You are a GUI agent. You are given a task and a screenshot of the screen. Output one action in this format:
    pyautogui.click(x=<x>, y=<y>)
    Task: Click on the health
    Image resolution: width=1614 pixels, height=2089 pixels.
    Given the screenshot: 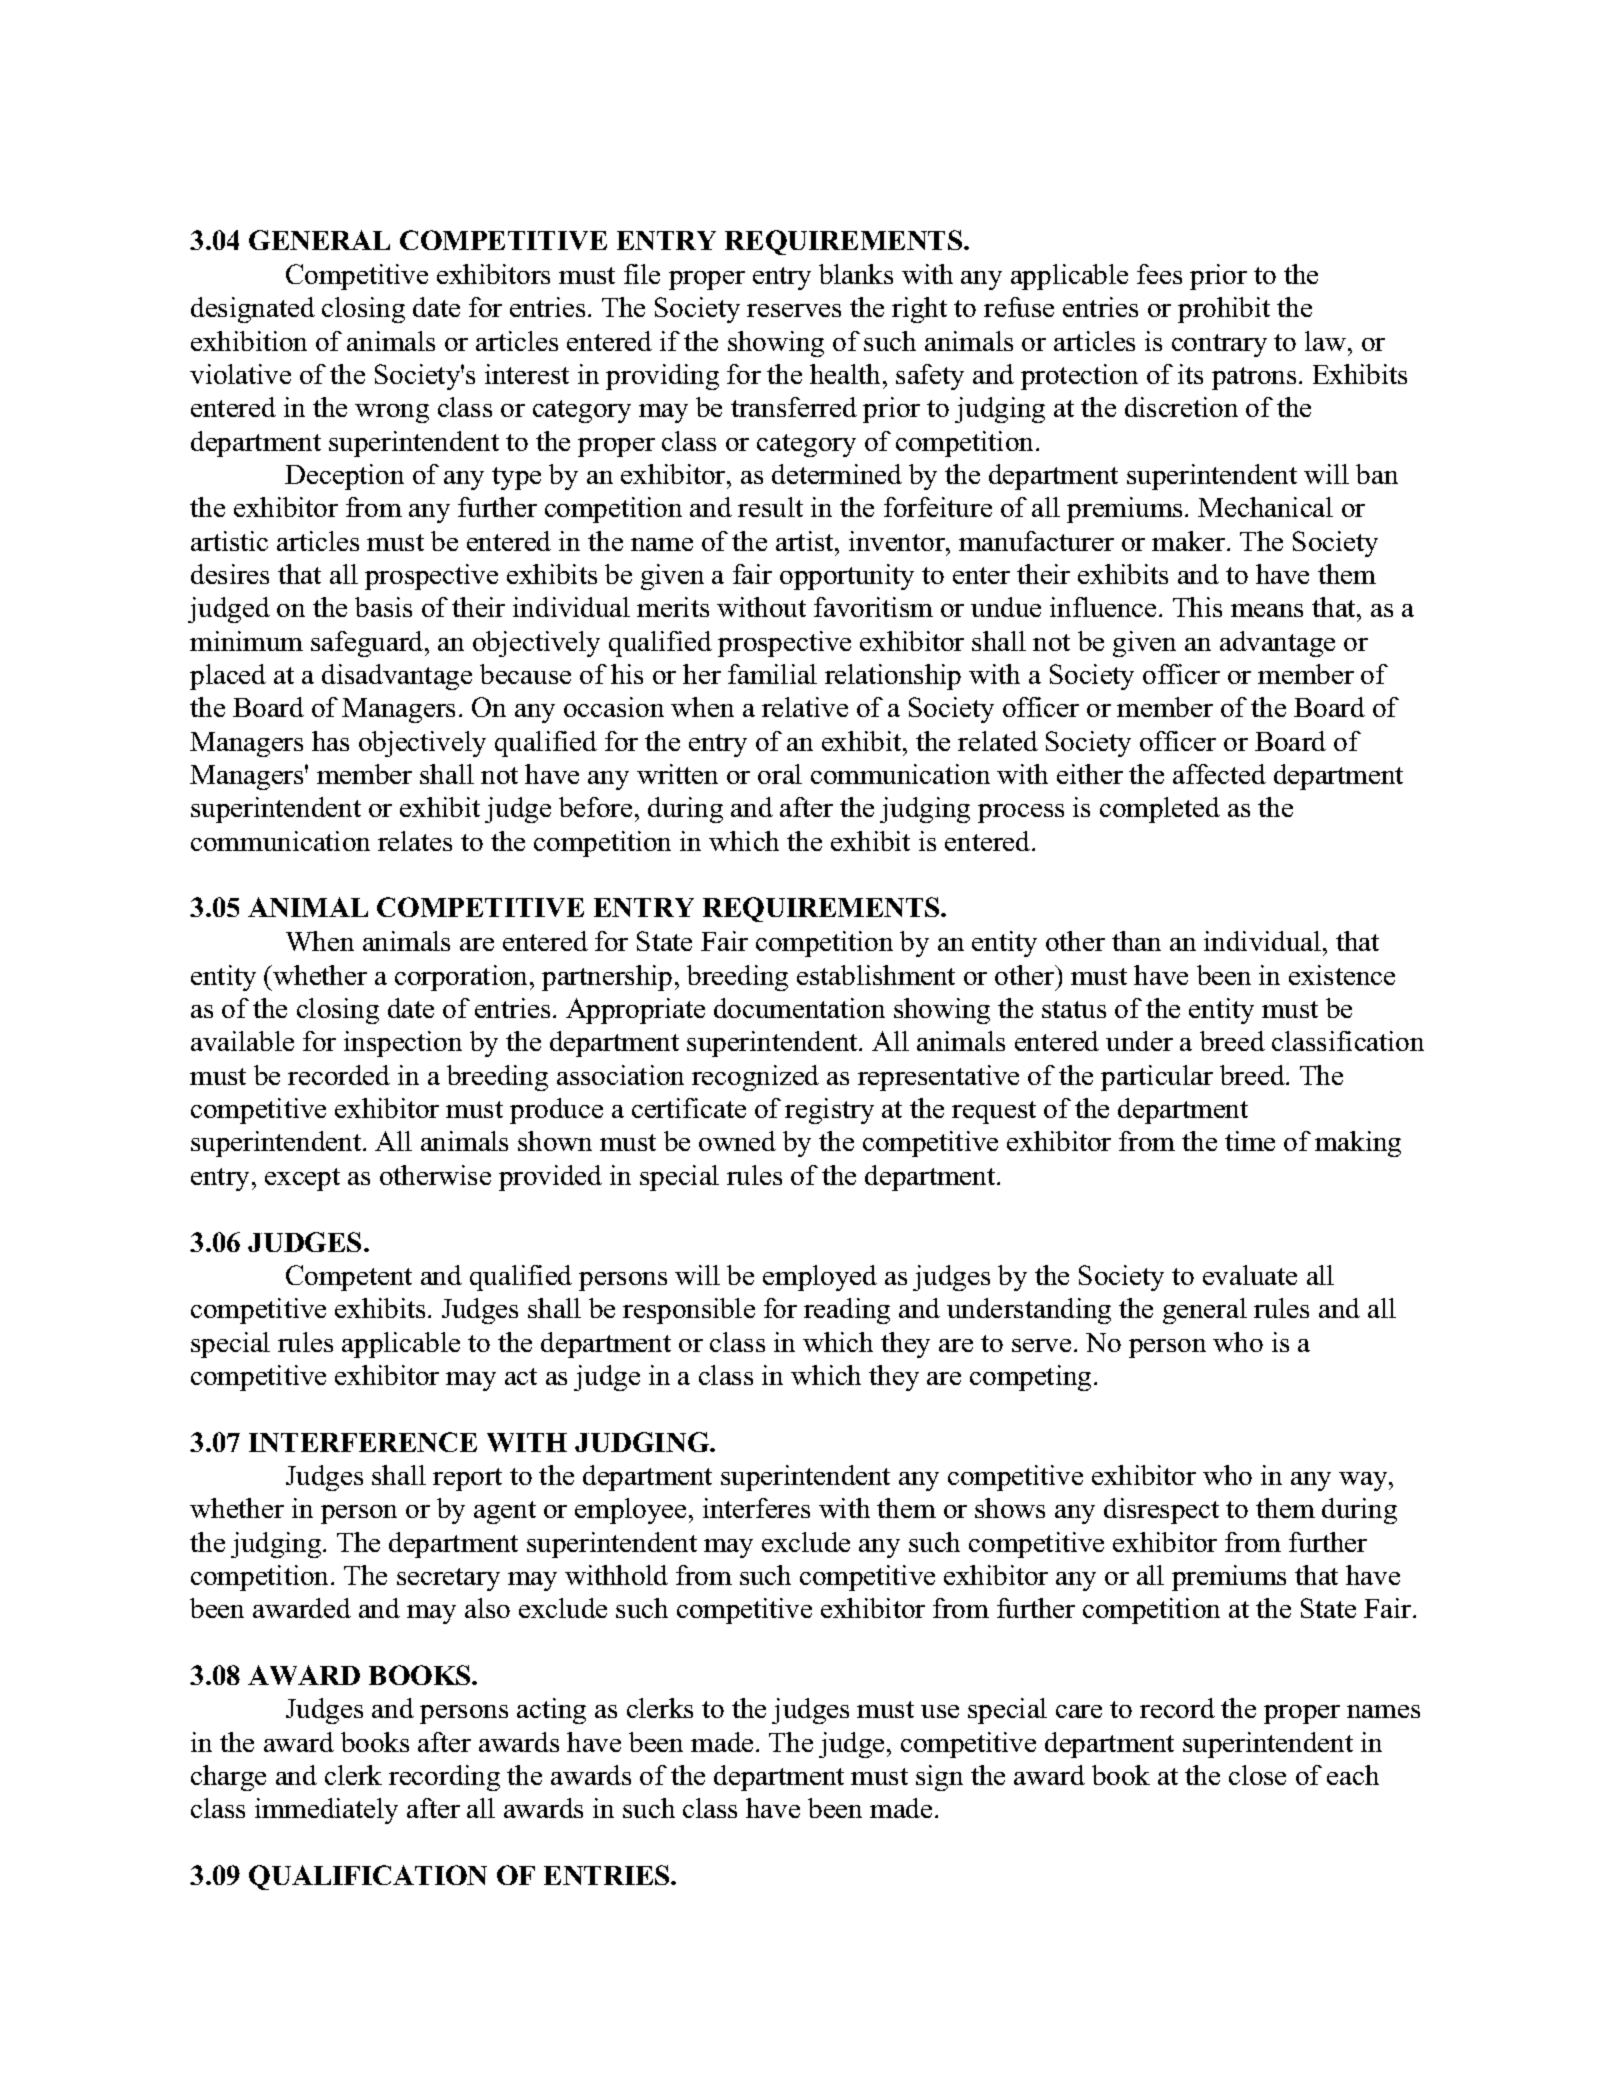 What is the action you would take?
    pyautogui.click(x=847, y=374)
